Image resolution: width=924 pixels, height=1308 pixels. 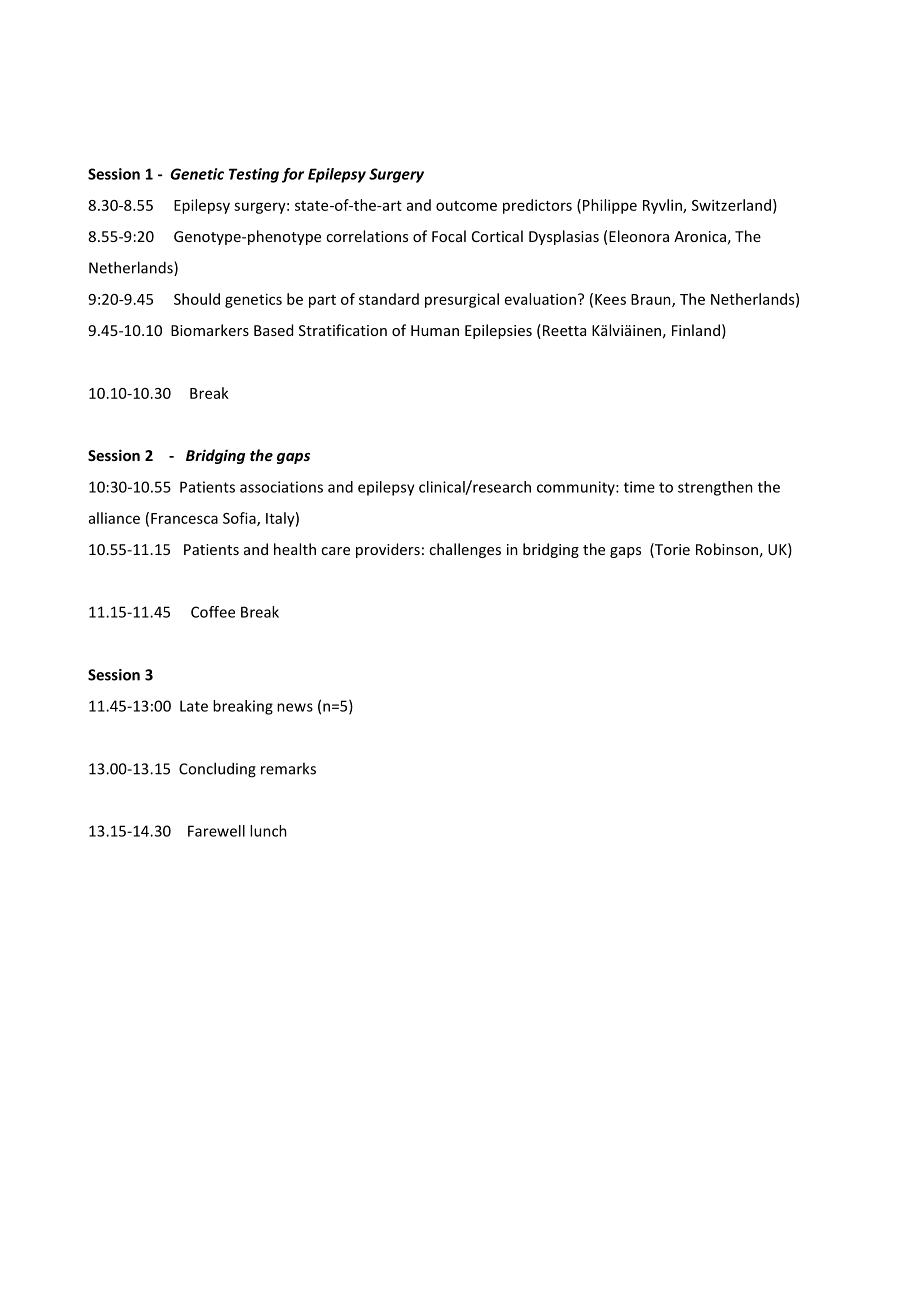 What do you see at coordinates (281, 487) in the image?
I see `associations` at bounding box center [281, 487].
